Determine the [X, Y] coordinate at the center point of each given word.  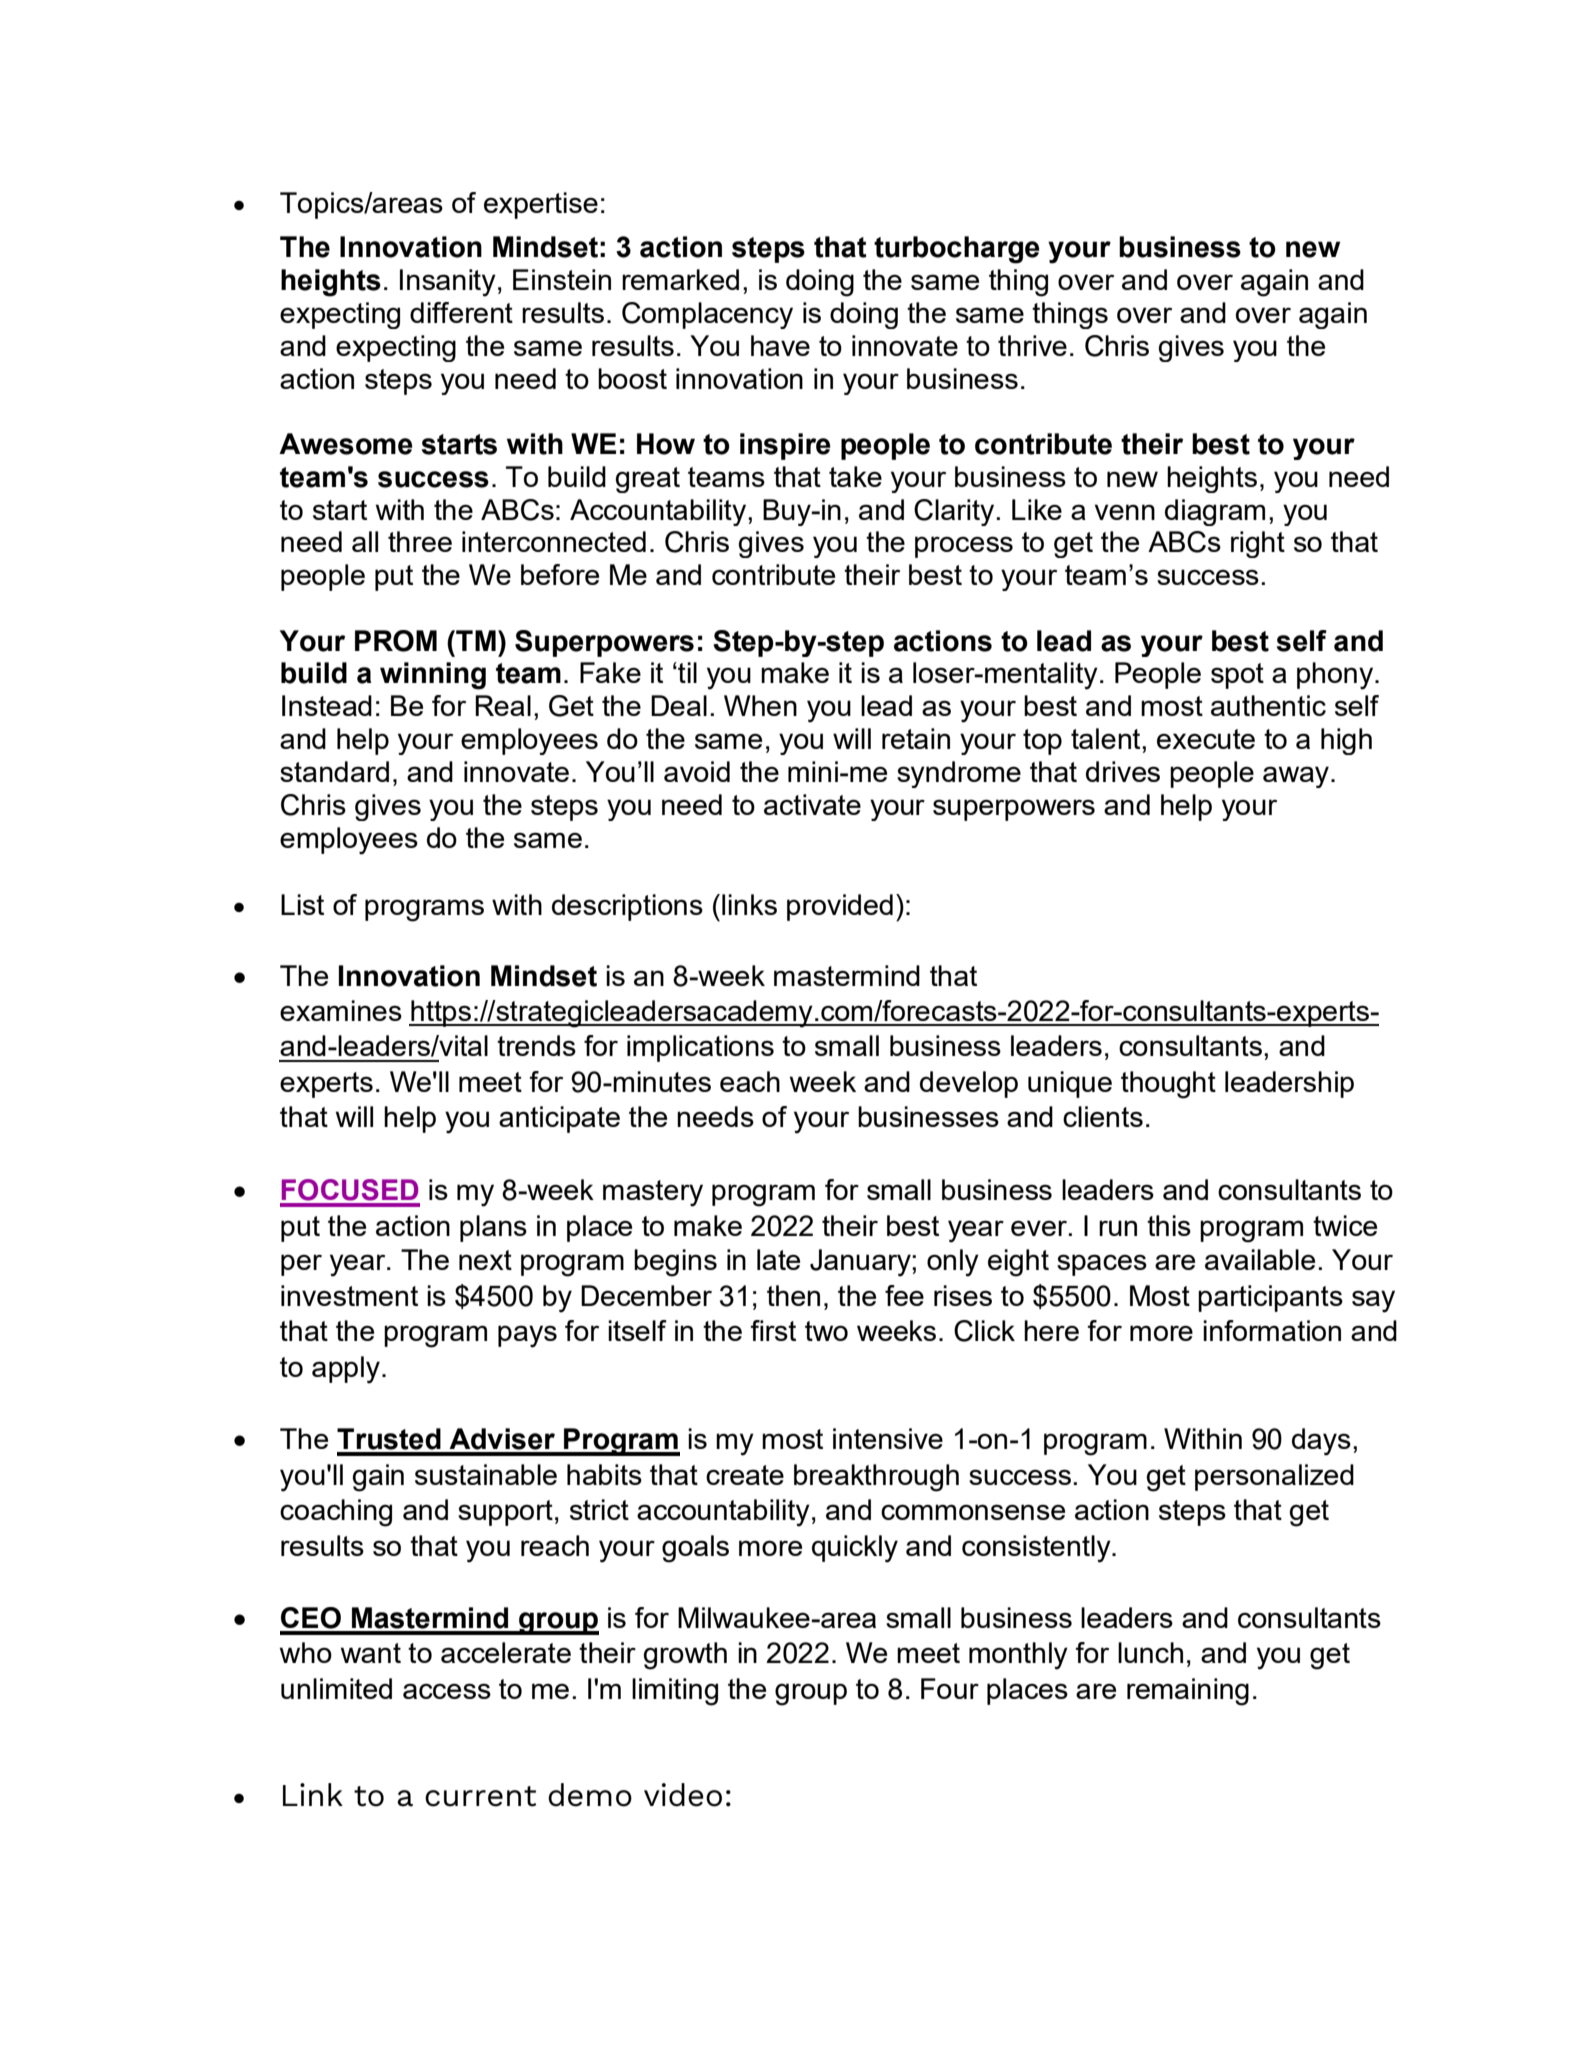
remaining [1188, 1692]
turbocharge [957, 250]
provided [840, 907]
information [1272, 1330]
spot [1237, 676]
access [447, 1691]
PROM [396, 641]
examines [341, 1010]
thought [1168, 1085]
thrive [1032, 345]
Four [950, 1688]
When [760, 705]
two [826, 1331]
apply [346, 1370]
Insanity [448, 283]
